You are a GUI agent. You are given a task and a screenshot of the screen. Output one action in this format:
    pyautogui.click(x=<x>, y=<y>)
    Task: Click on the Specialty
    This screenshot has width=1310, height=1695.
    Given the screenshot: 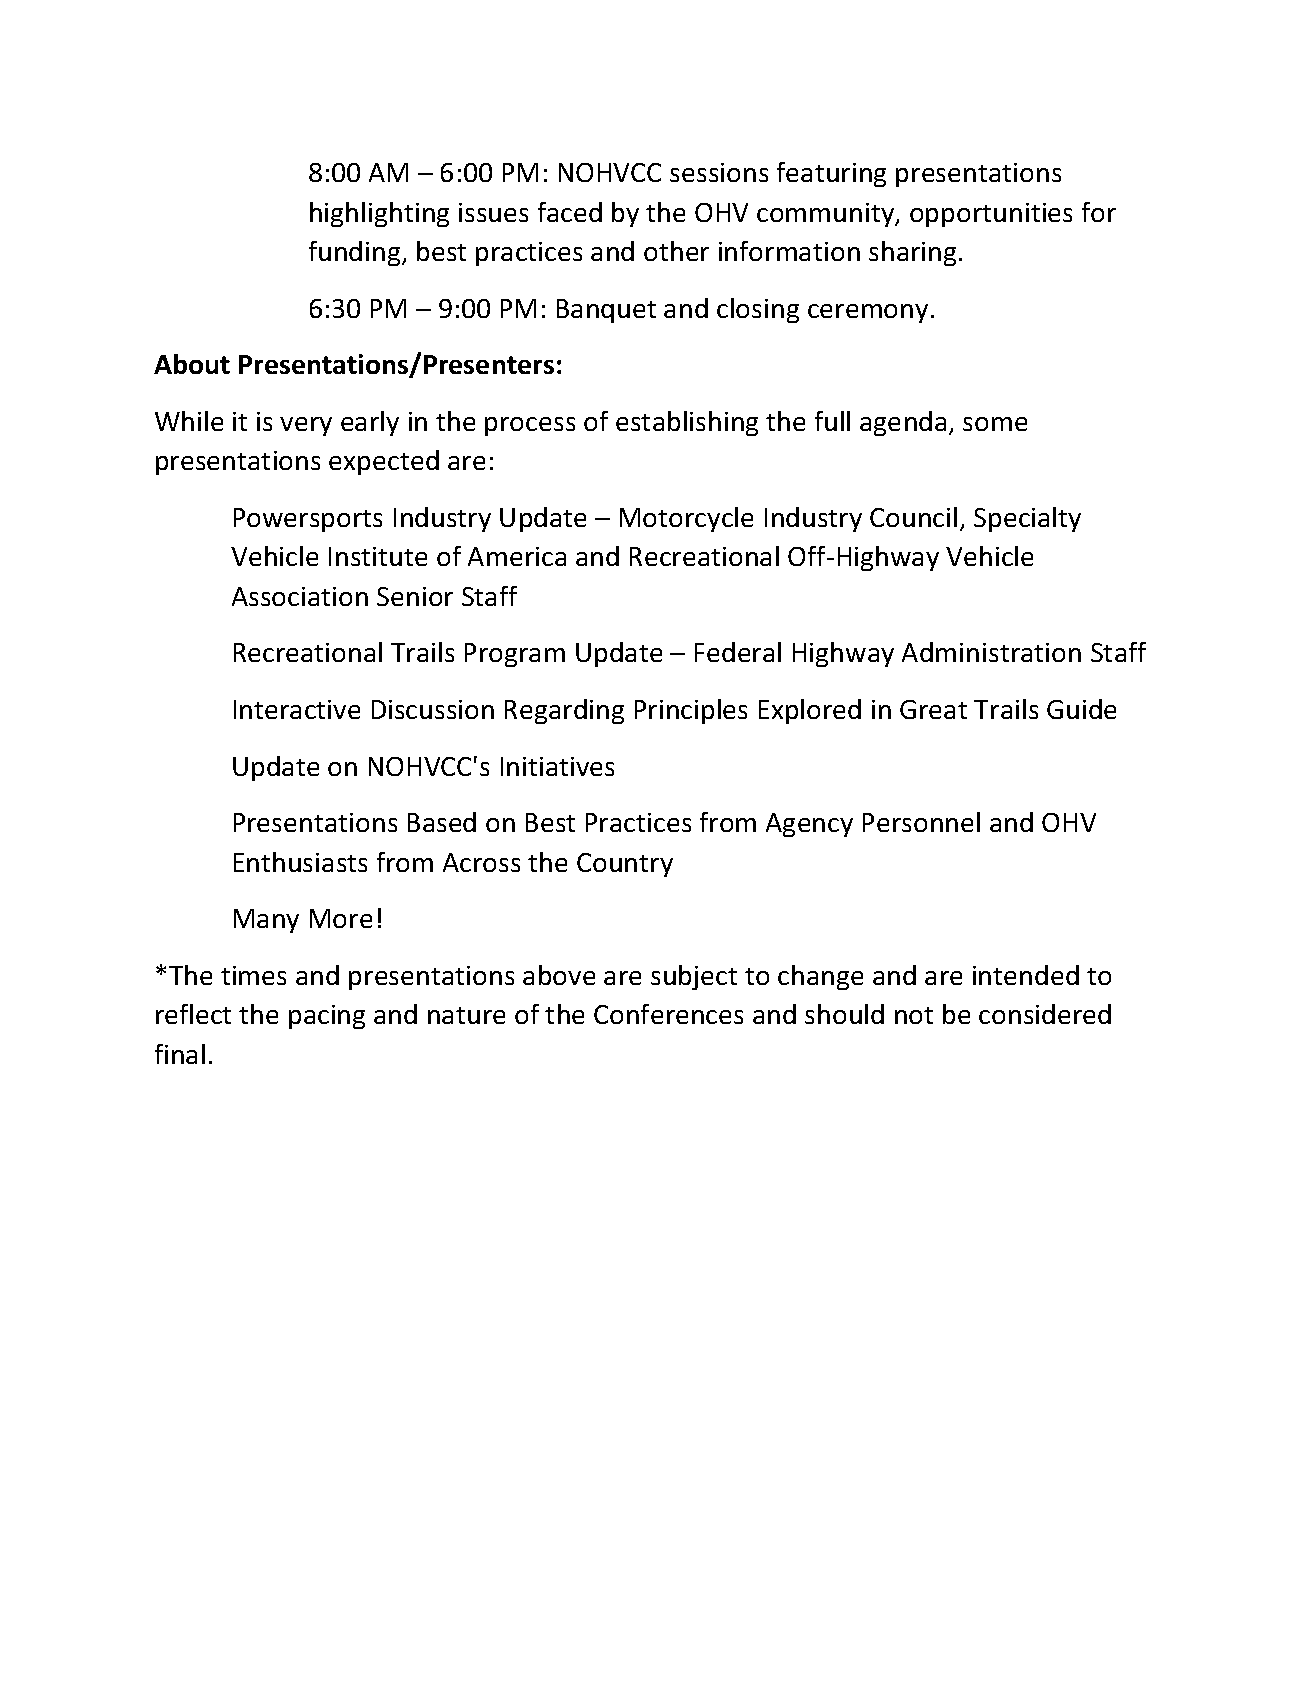 What is the action you would take?
    pyautogui.click(x=1027, y=519)
